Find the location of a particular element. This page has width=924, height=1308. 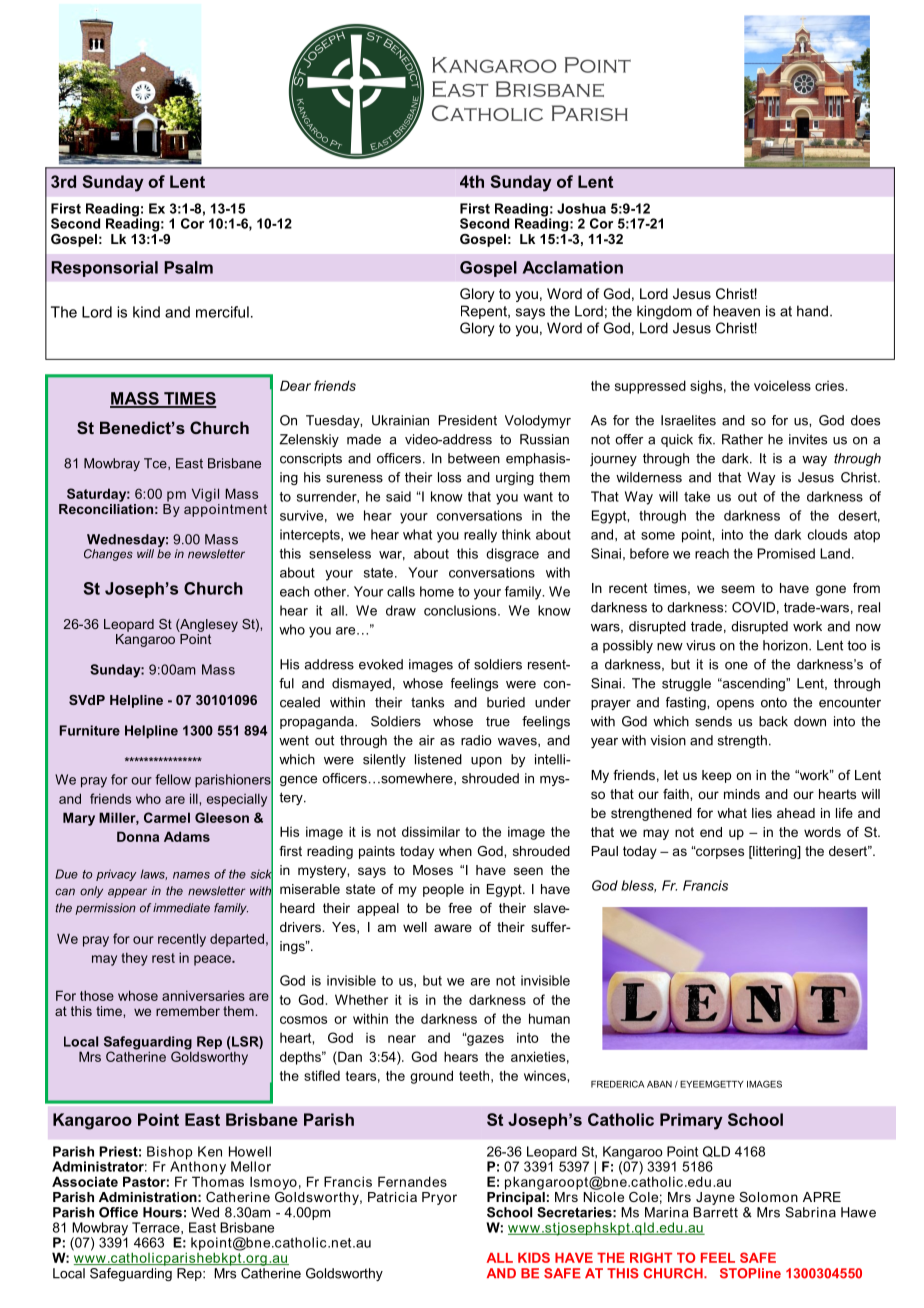

Solomon is located at coordinates (768, 1197).
